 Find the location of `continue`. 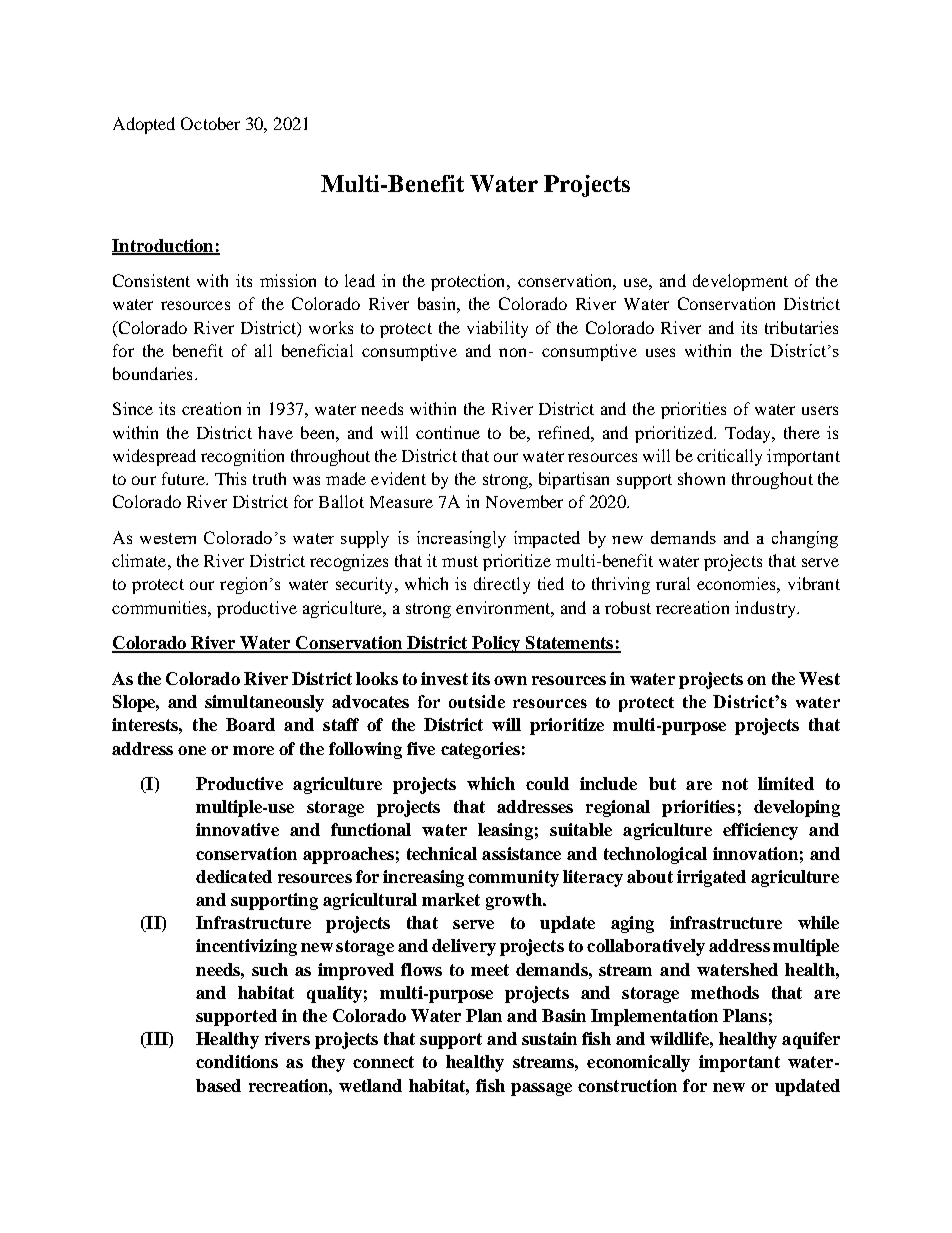

continue is located at coordinates (448, 432).
